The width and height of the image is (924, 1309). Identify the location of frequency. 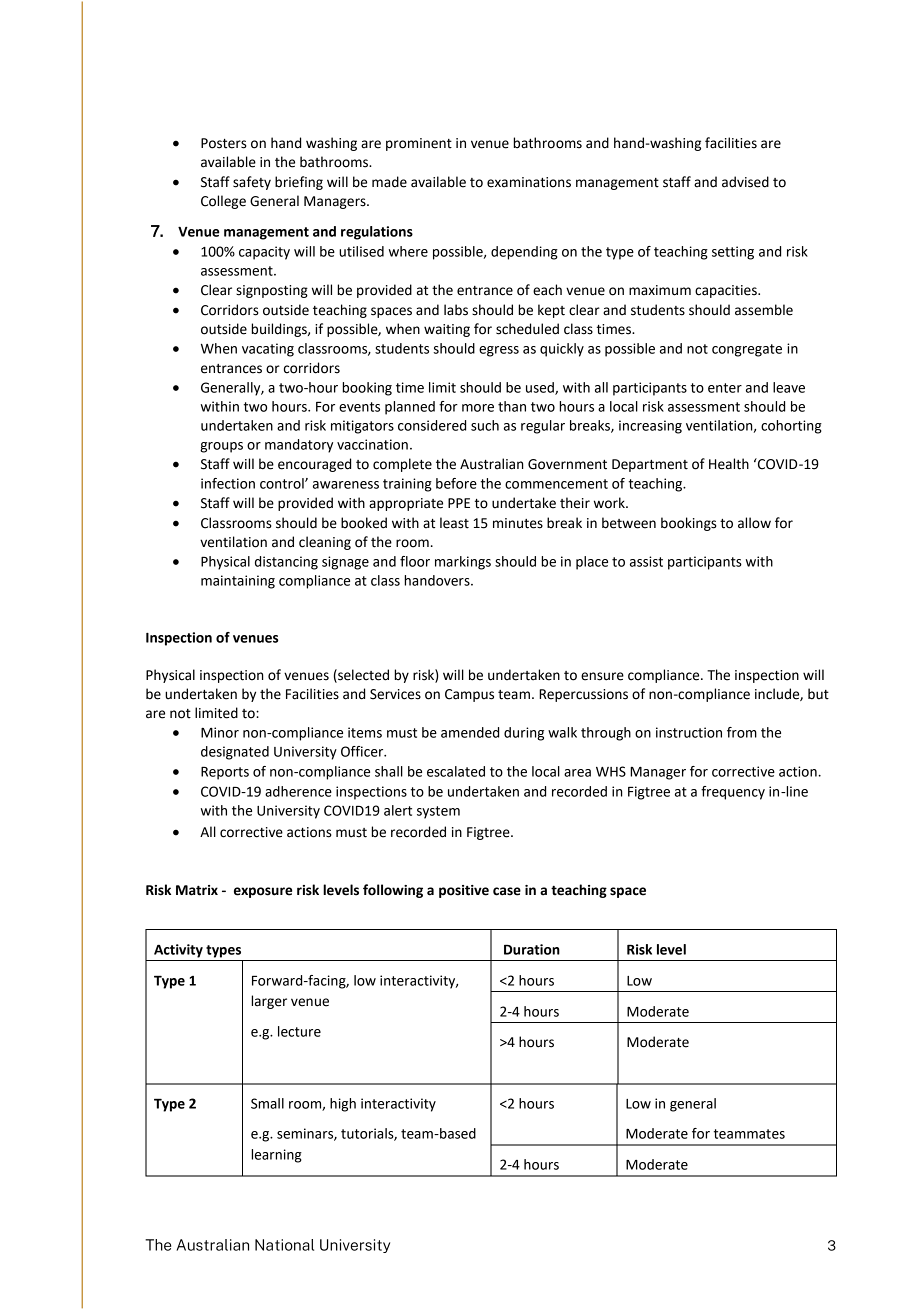
(733, 793).
